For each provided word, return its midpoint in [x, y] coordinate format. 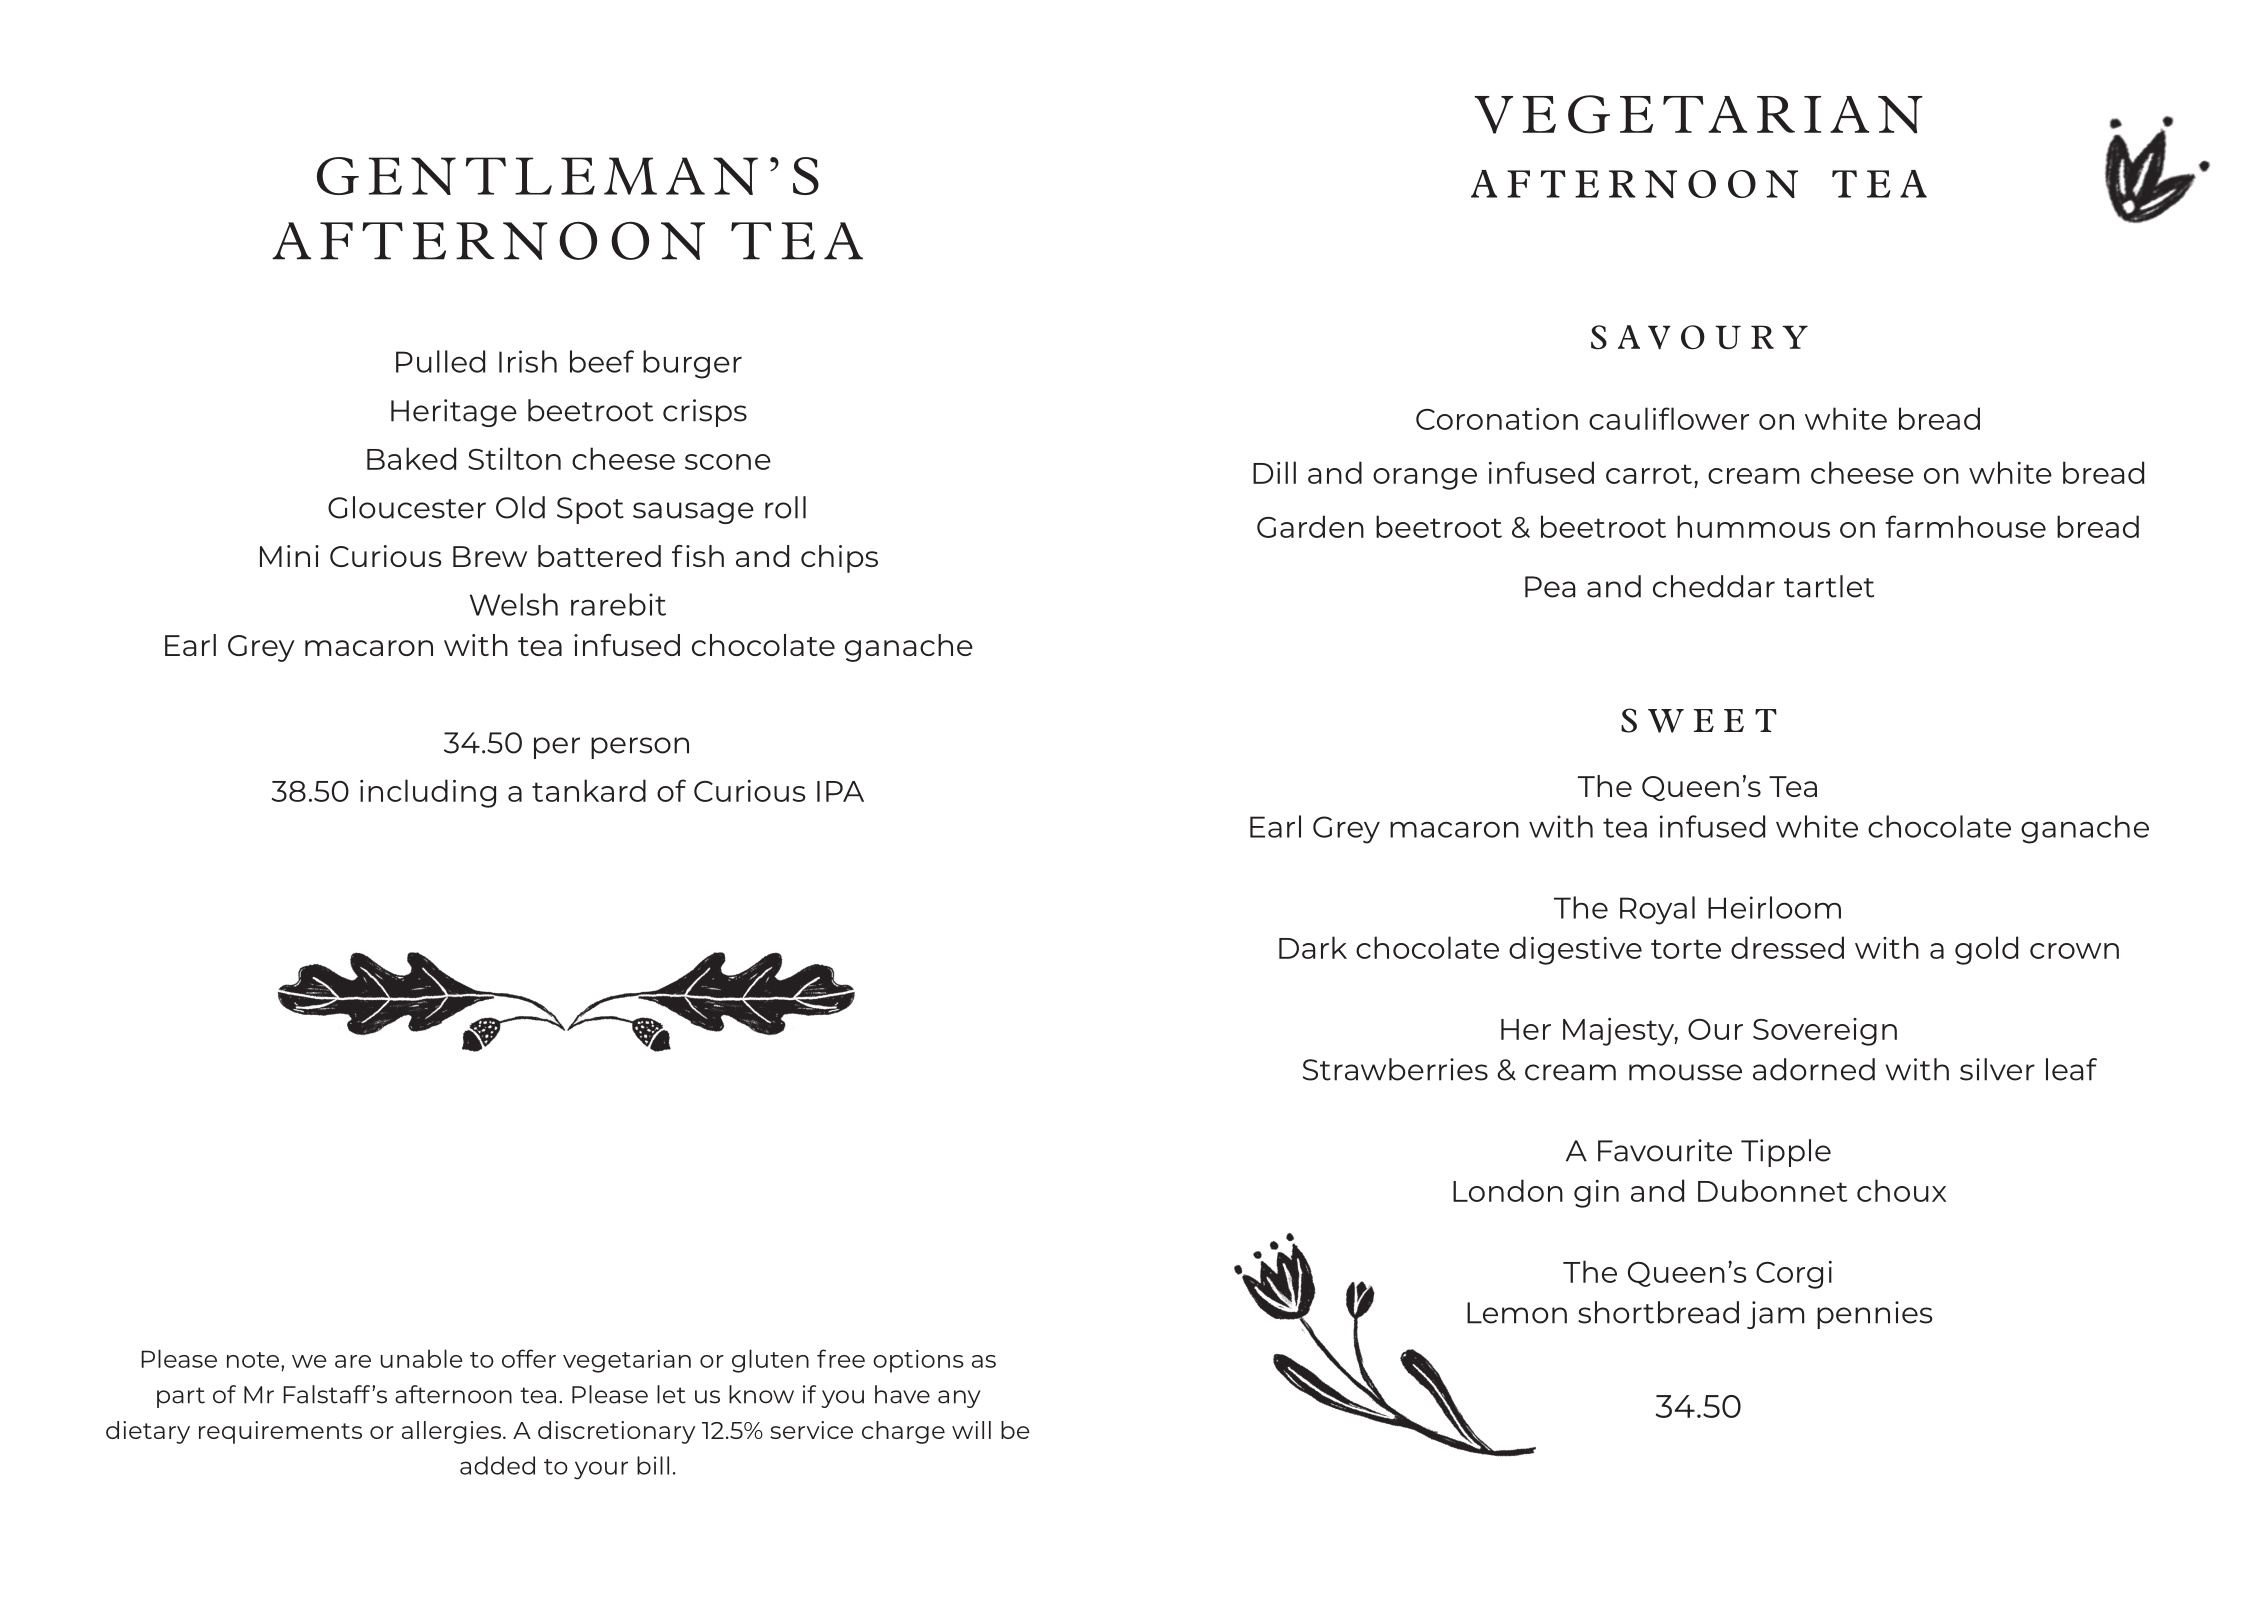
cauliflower [1669, 418]
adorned [1814, 1069]
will [971, 1430]
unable [422, 1358]
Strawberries [1395, 1069]
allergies [451, 1432]
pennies [1874, 1315]
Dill [1274, 472]
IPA [840, 791]
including [428, 793]
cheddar [1714, 586]
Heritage [454, 413]
